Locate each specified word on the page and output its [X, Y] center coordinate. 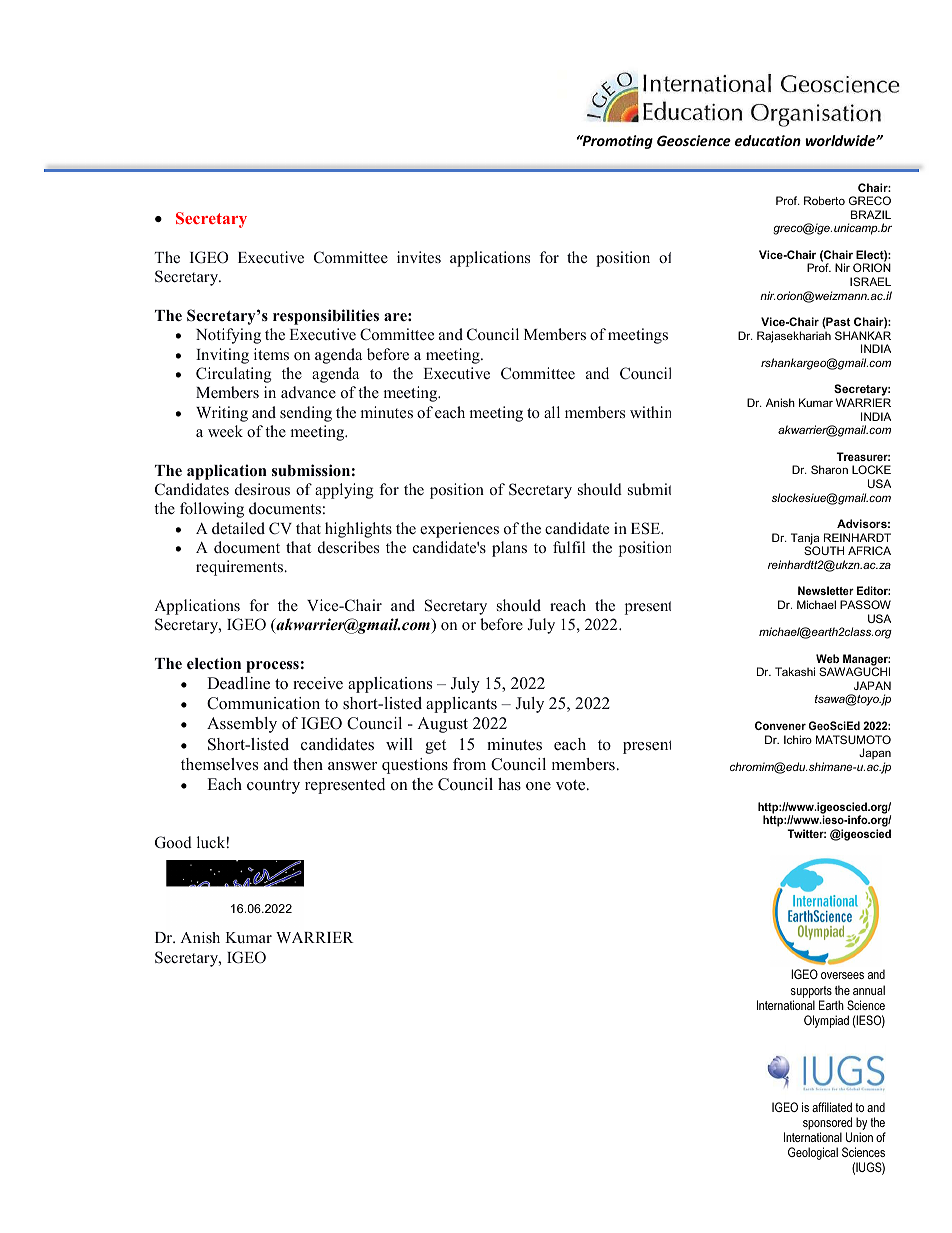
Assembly [242, 725]
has [509, 784]
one [538, 786]
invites [419, 257]
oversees [842, 975]
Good [173, 842]
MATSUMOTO [853, 739]
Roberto [824, 200]
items [271, 354]
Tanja [805, 540]
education [768, 140]
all [552, 412]
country [273, 787]
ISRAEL [870, 281]
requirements [240, 568]
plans [509, 549]
